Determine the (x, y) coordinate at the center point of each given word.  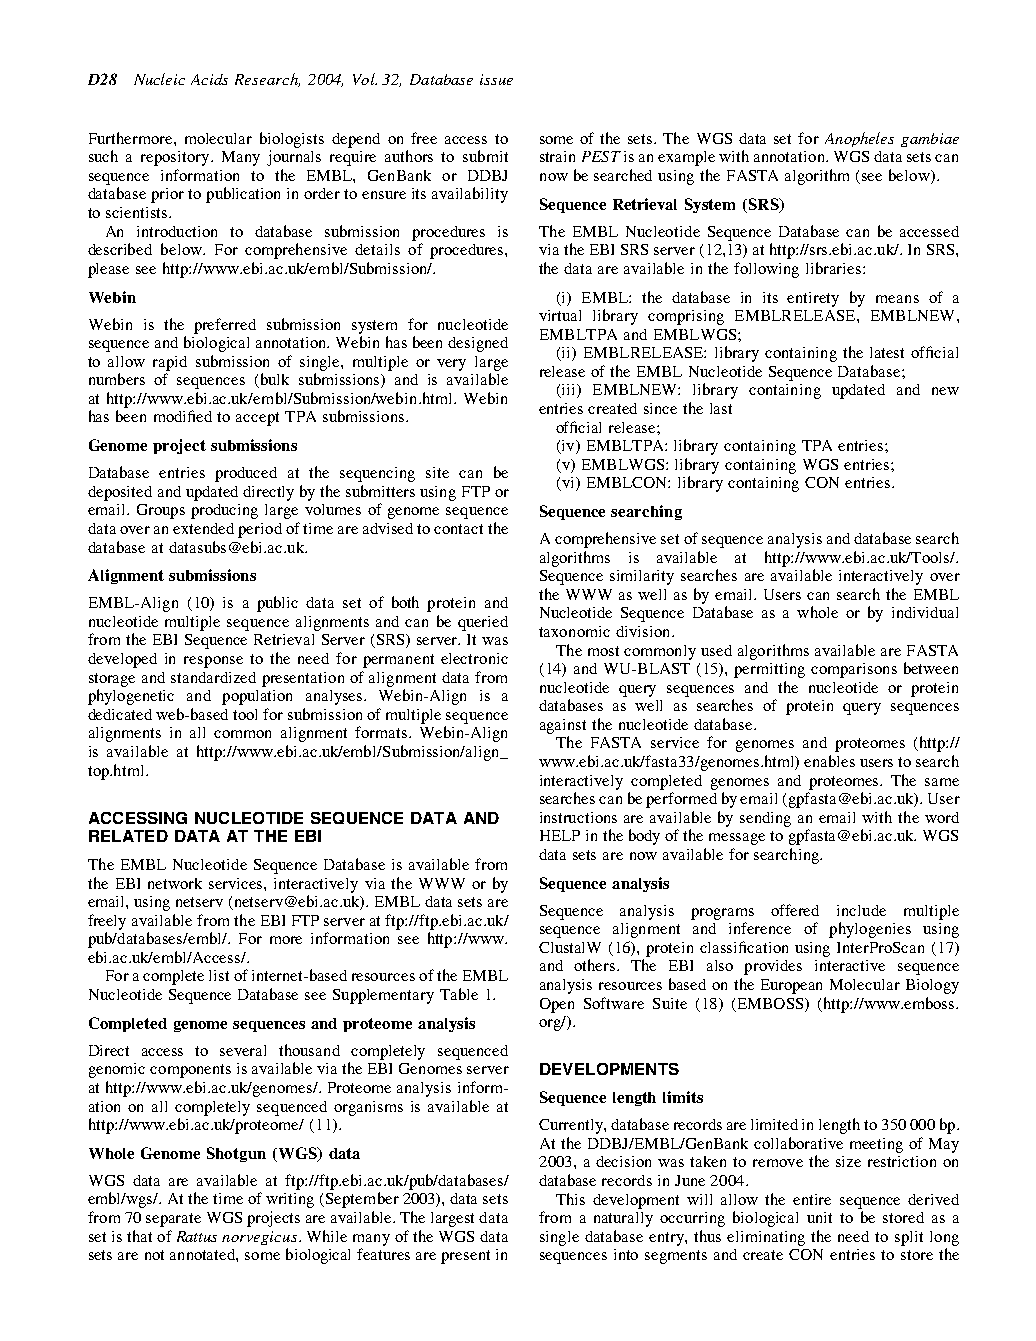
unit (819, 1217)
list (219, 975)
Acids (209, 79)
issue (496, 79)
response (213, 662)
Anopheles (859, 139)
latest (887, 352)
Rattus (197, 1236)
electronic (474, 658)
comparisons (854, 670)
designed (478, 344)
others (596, 965)
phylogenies (870, 930)
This (570, 1199)
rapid (170, 363)
